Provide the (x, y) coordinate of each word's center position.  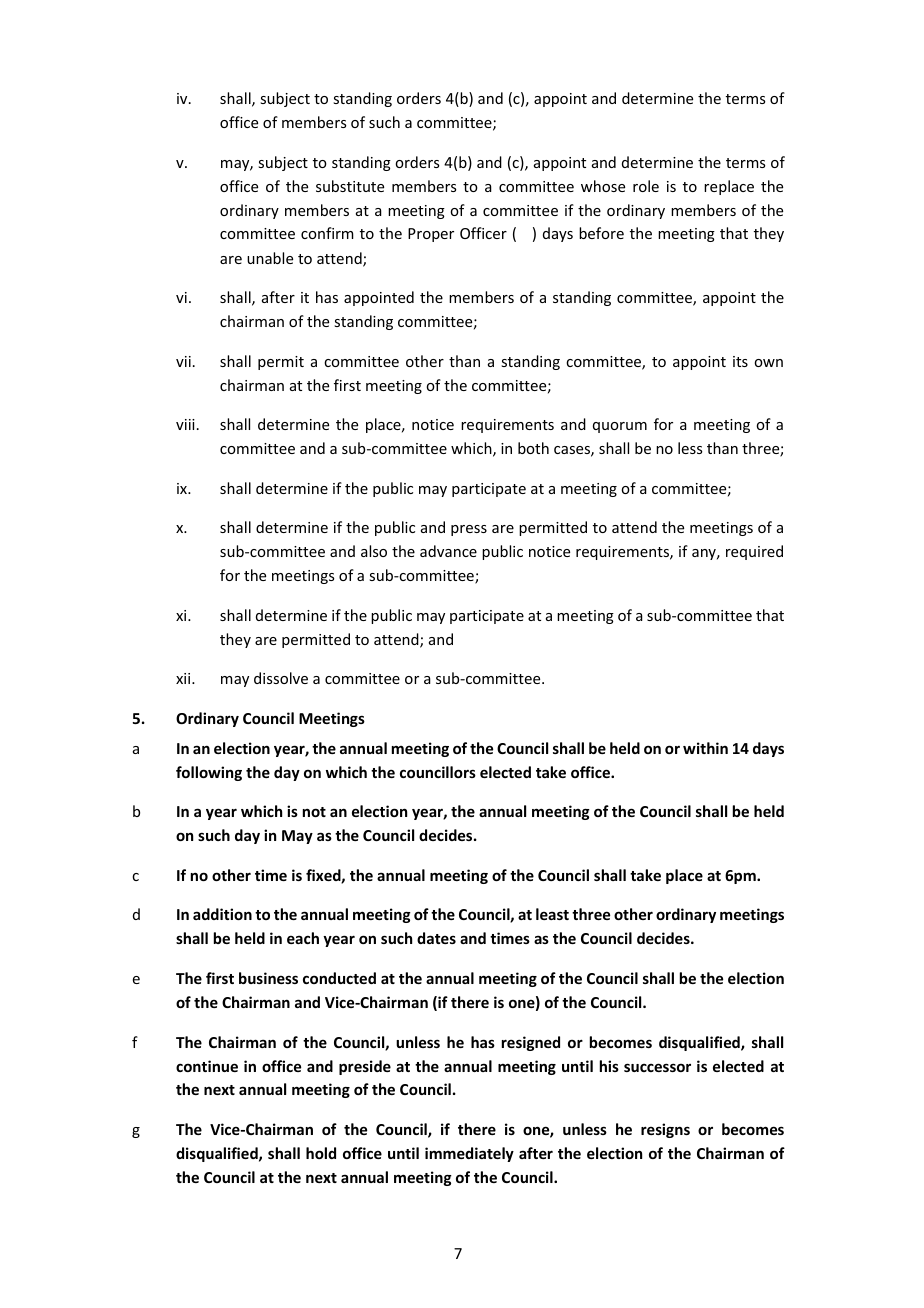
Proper (431, 235)
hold (321, 1153)
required (754, 552)
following (209, 773)
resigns (665, 1130)
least (552, 914)
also (374, 551)
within (705, 748)
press (469, 530)
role (646, 186)
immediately (469, 1154)
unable (270, 258)
